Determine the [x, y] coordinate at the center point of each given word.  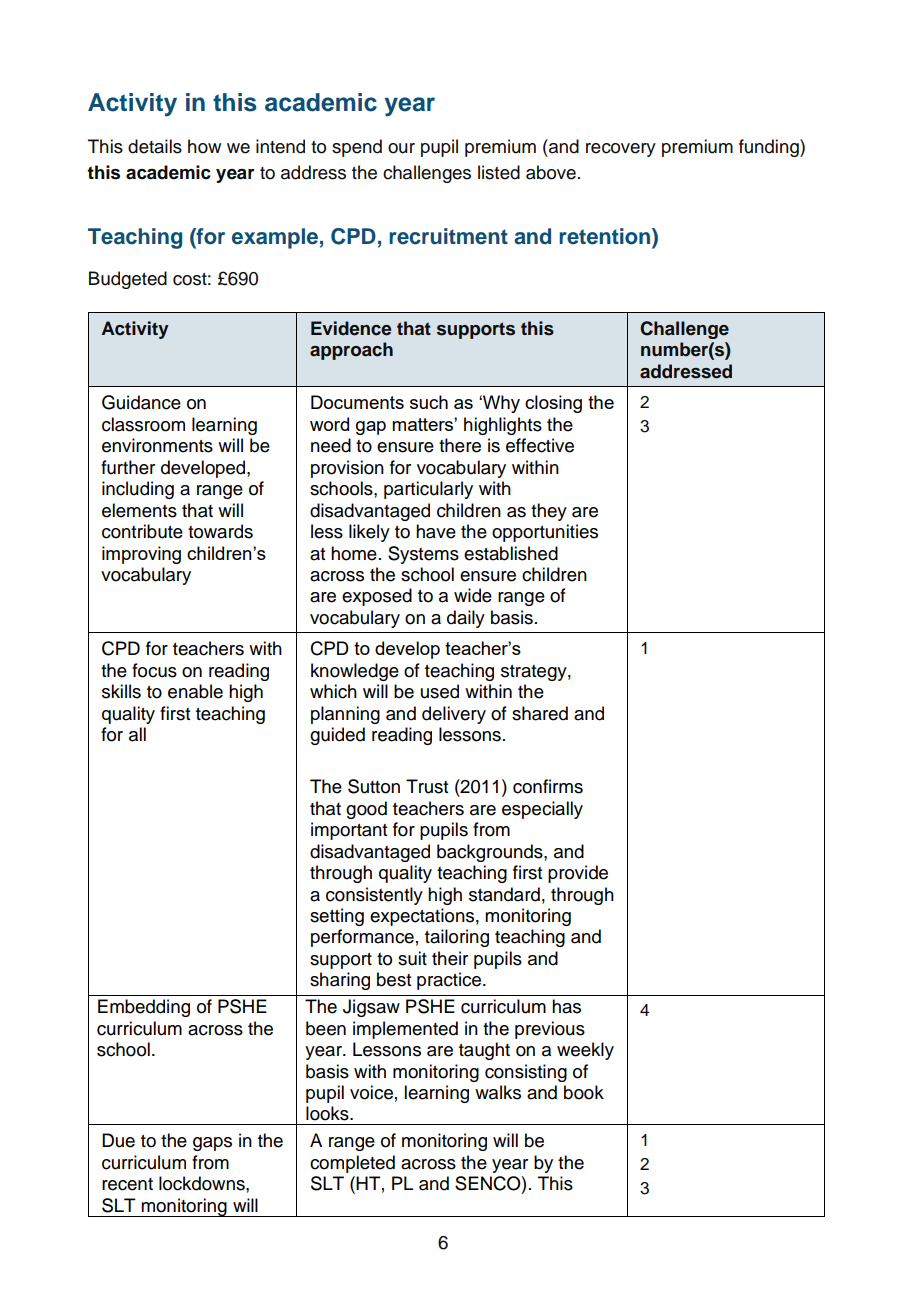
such [429, 402]
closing [553, 404]
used [440, 691]
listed [499, 172]
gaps [212, 1144]
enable [195, 691]
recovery [621, 150]
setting [337, 917]
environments [157, 445]
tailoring [457, 938]
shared [540, 713]
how [204, 146]
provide [578, 874]
